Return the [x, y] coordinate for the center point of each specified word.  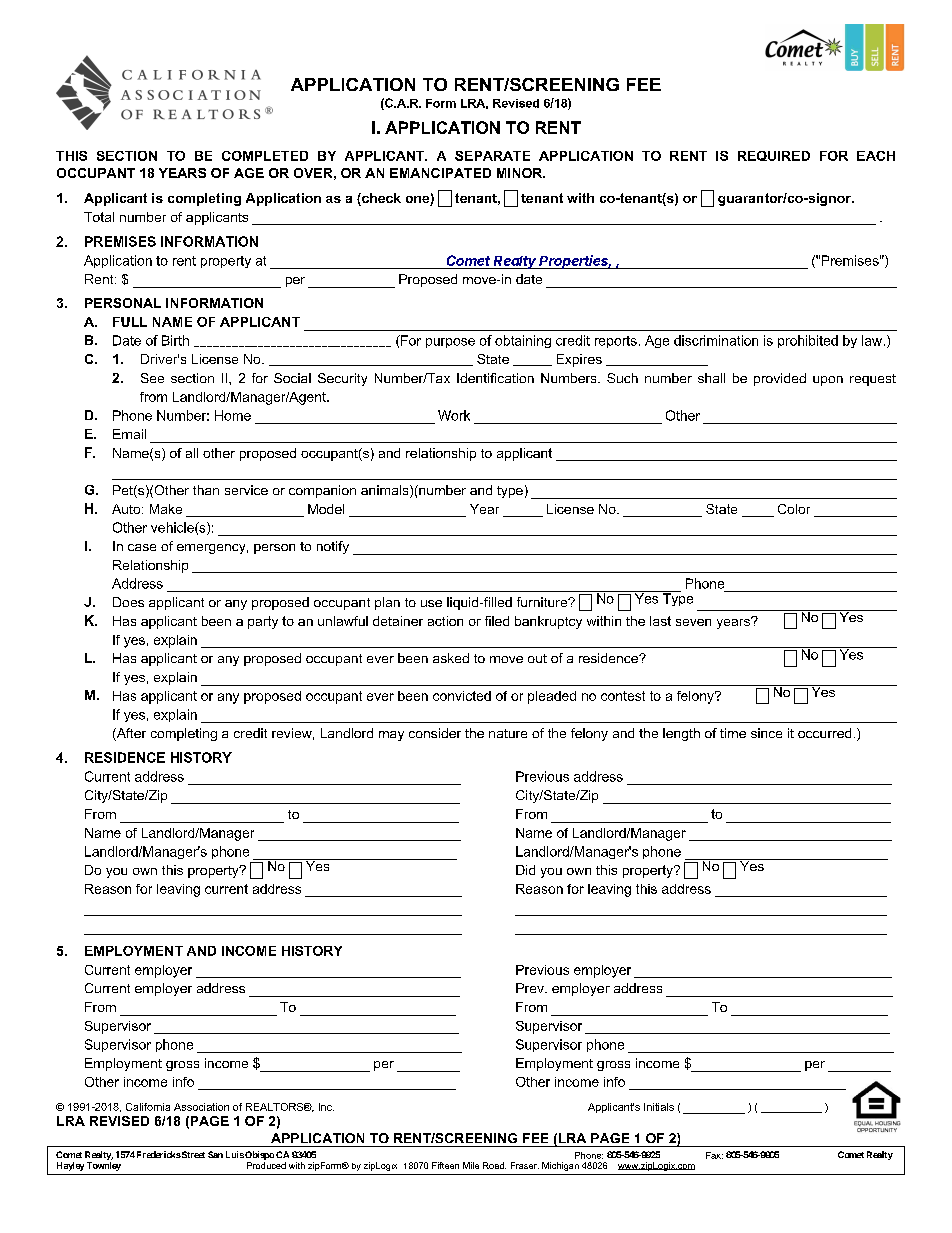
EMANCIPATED [440, 173]
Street [192, 1154]
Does [128, 602]
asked [451, 658]
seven [693, 622]
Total [99, 217]
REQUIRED [774, 156]
